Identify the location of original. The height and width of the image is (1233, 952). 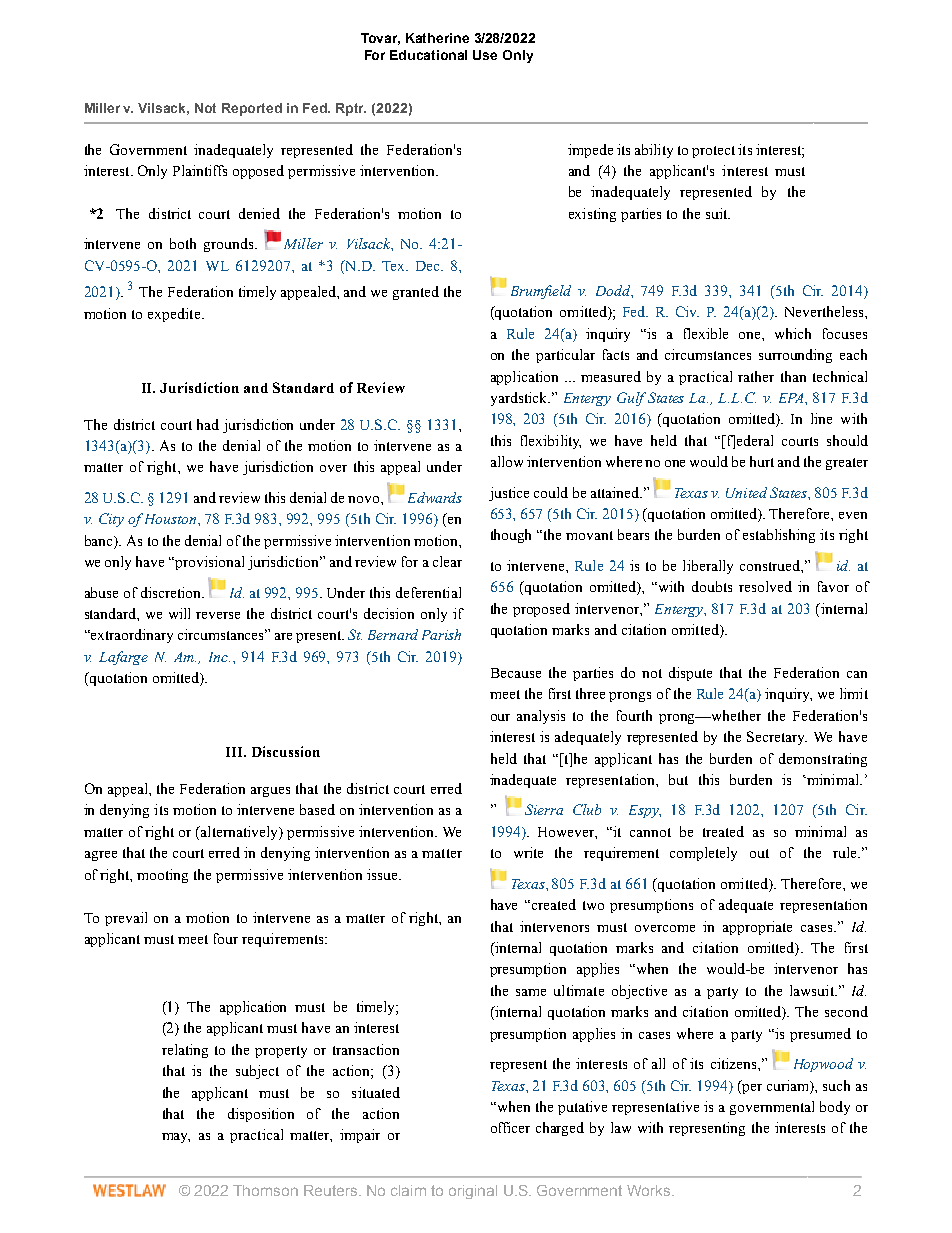
(473, 1192).
